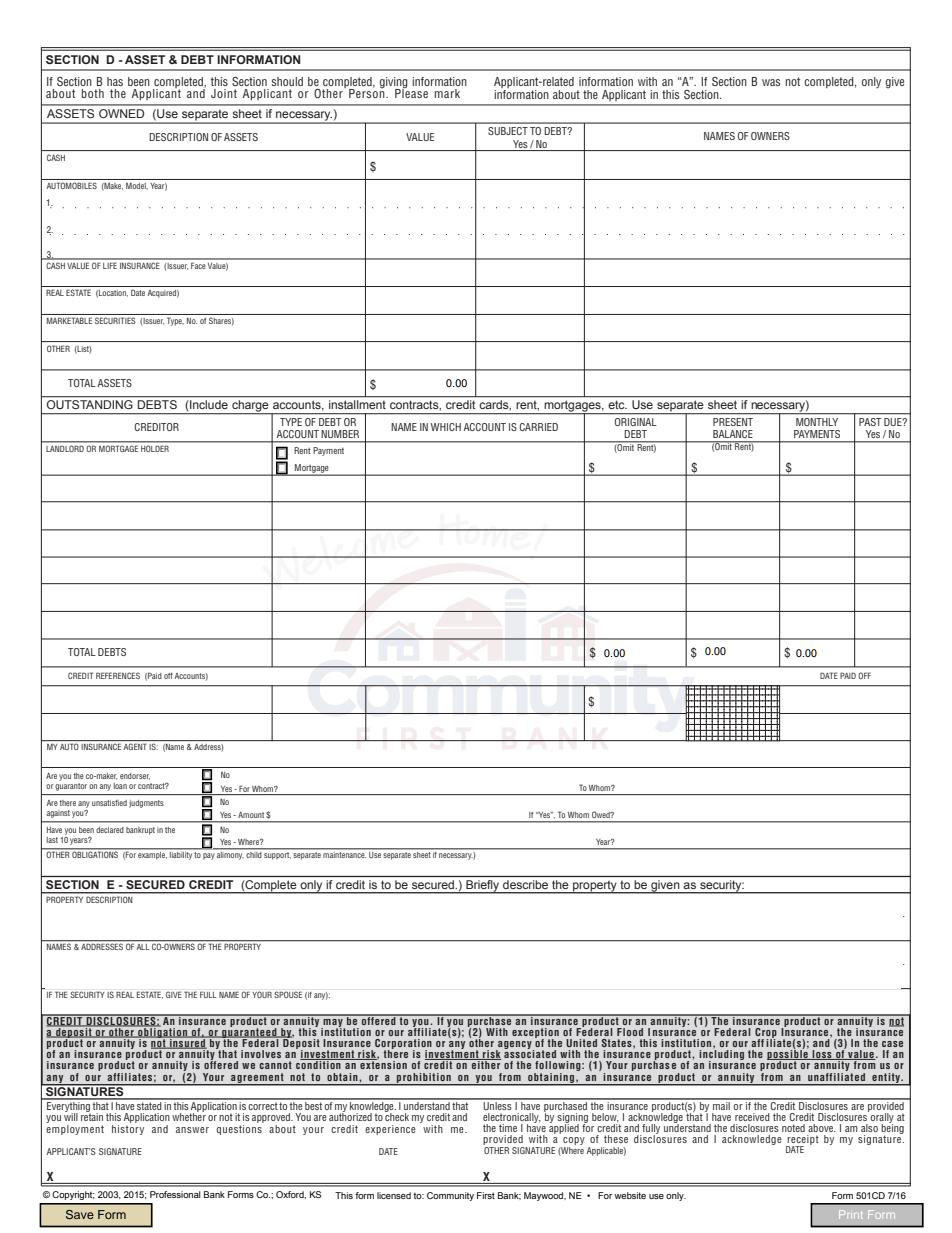  What do you see at coordinates (93, 93) in the screenshot?
I see `both` at bounding box center [93, 93].
